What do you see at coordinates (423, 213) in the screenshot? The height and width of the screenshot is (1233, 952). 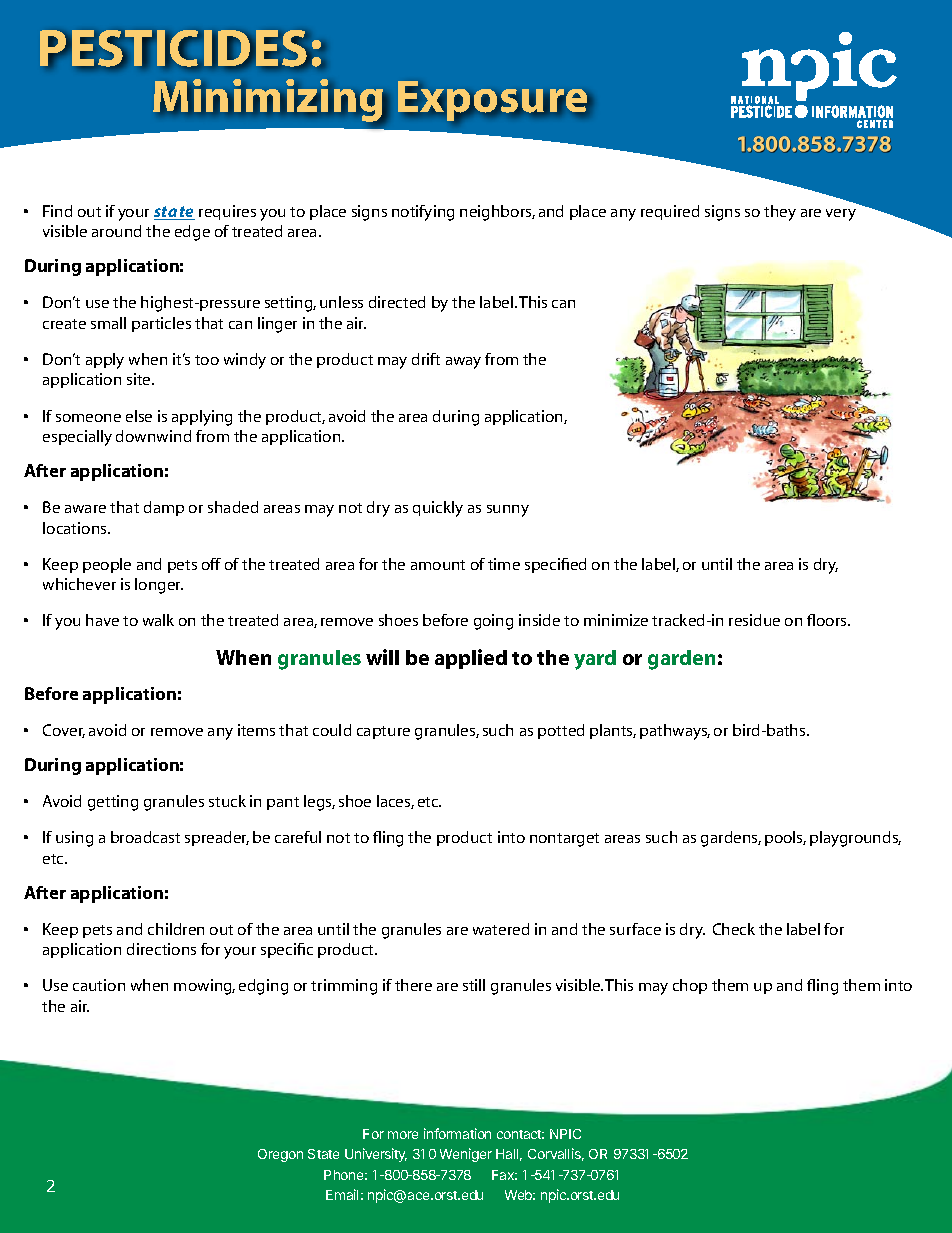 I see `notifying` at bounding box center [423, 213].
